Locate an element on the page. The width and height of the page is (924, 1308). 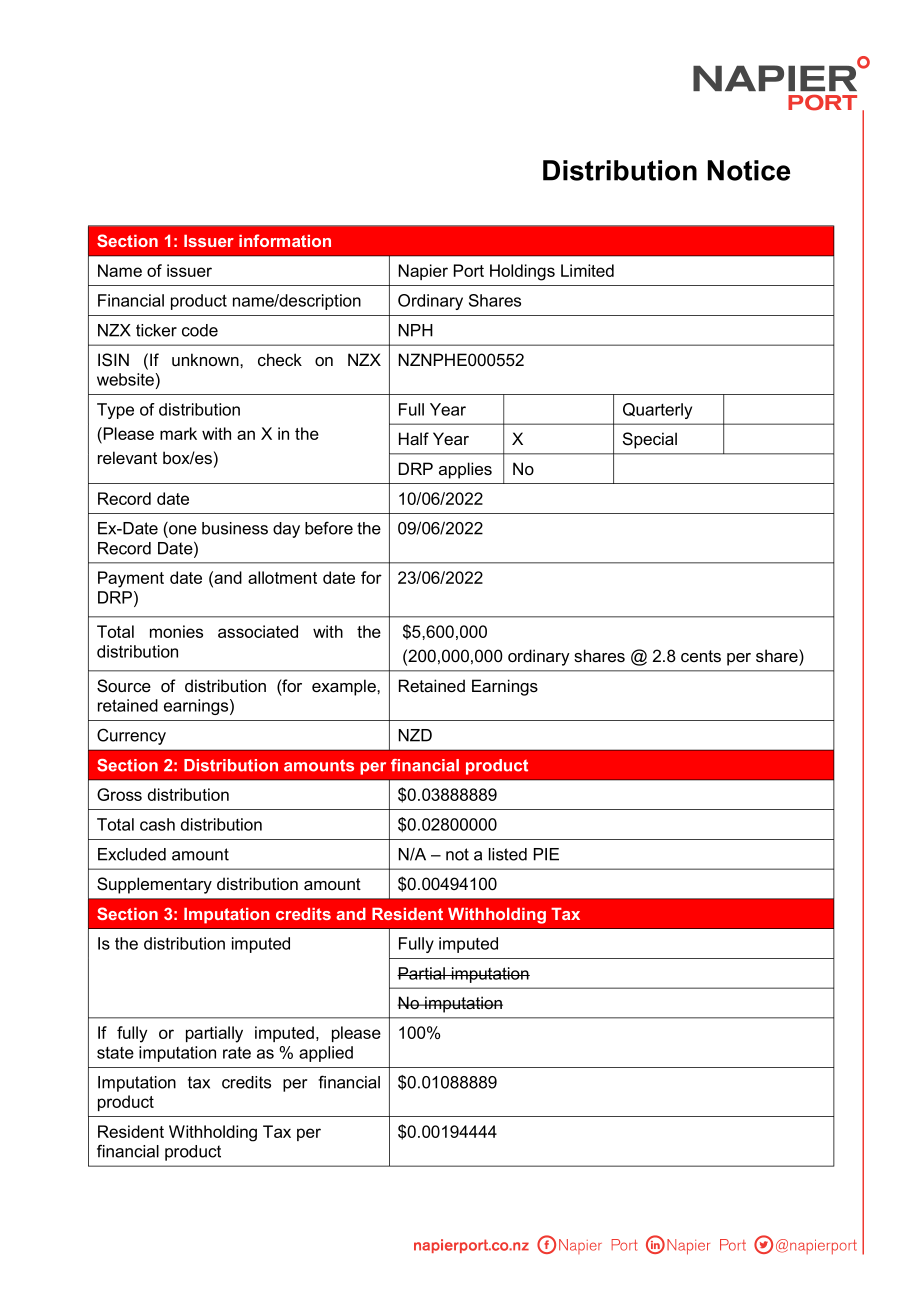
Napier is located at coordinates (423, 272).
